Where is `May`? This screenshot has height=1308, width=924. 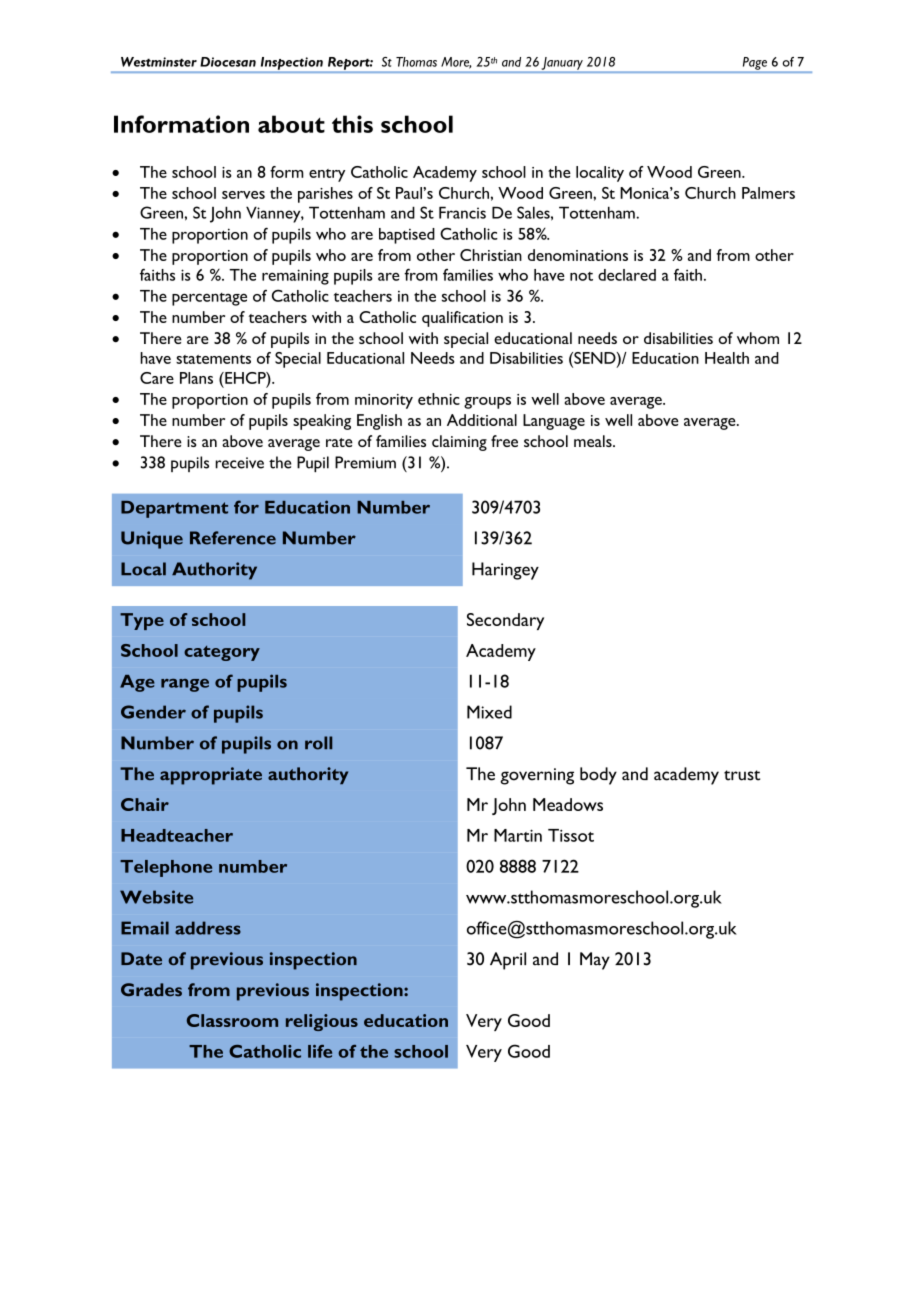 May is located at coordinates (595, 961).
